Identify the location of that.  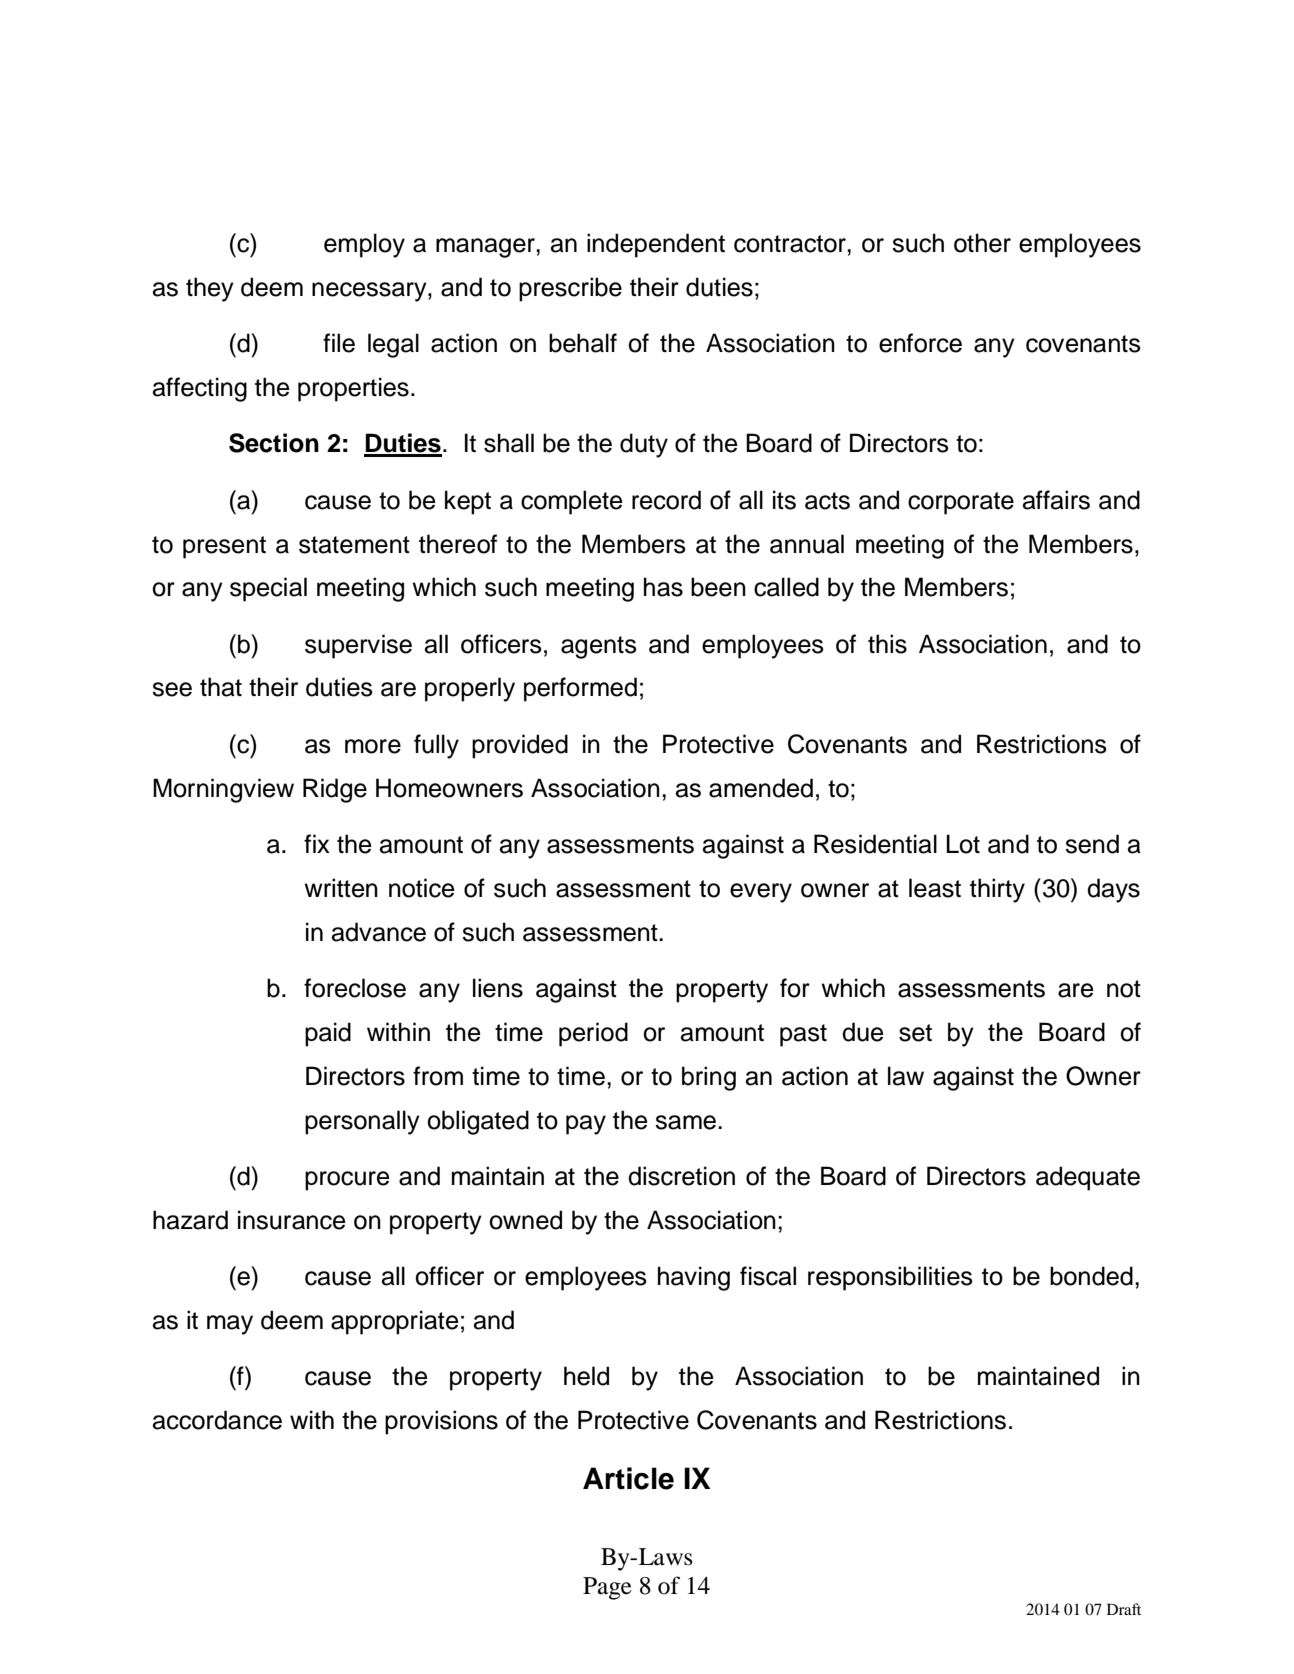
(221, 687).
